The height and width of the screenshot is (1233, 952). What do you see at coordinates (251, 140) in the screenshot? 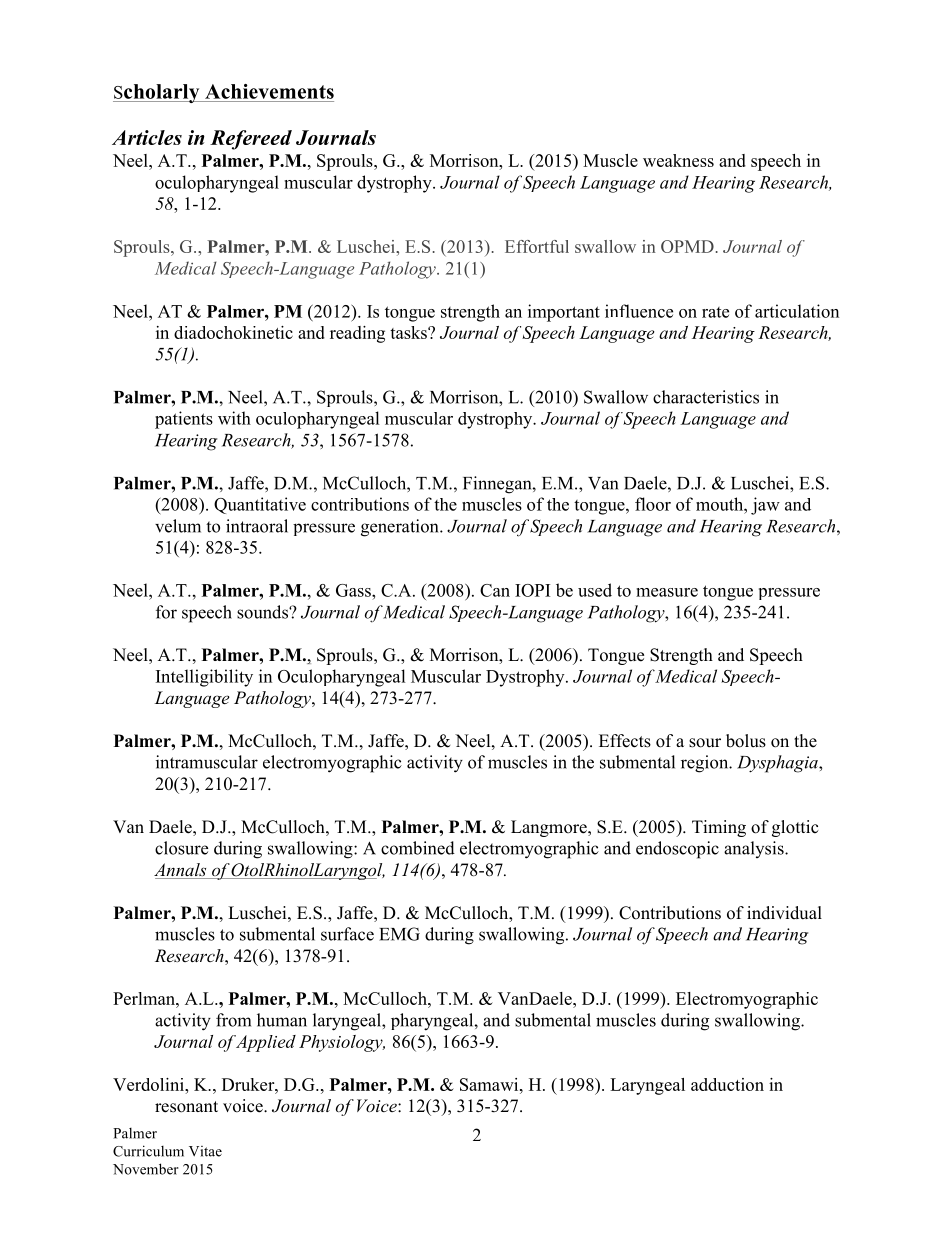
I see `Refereed` at bounding box center [251, 140].
